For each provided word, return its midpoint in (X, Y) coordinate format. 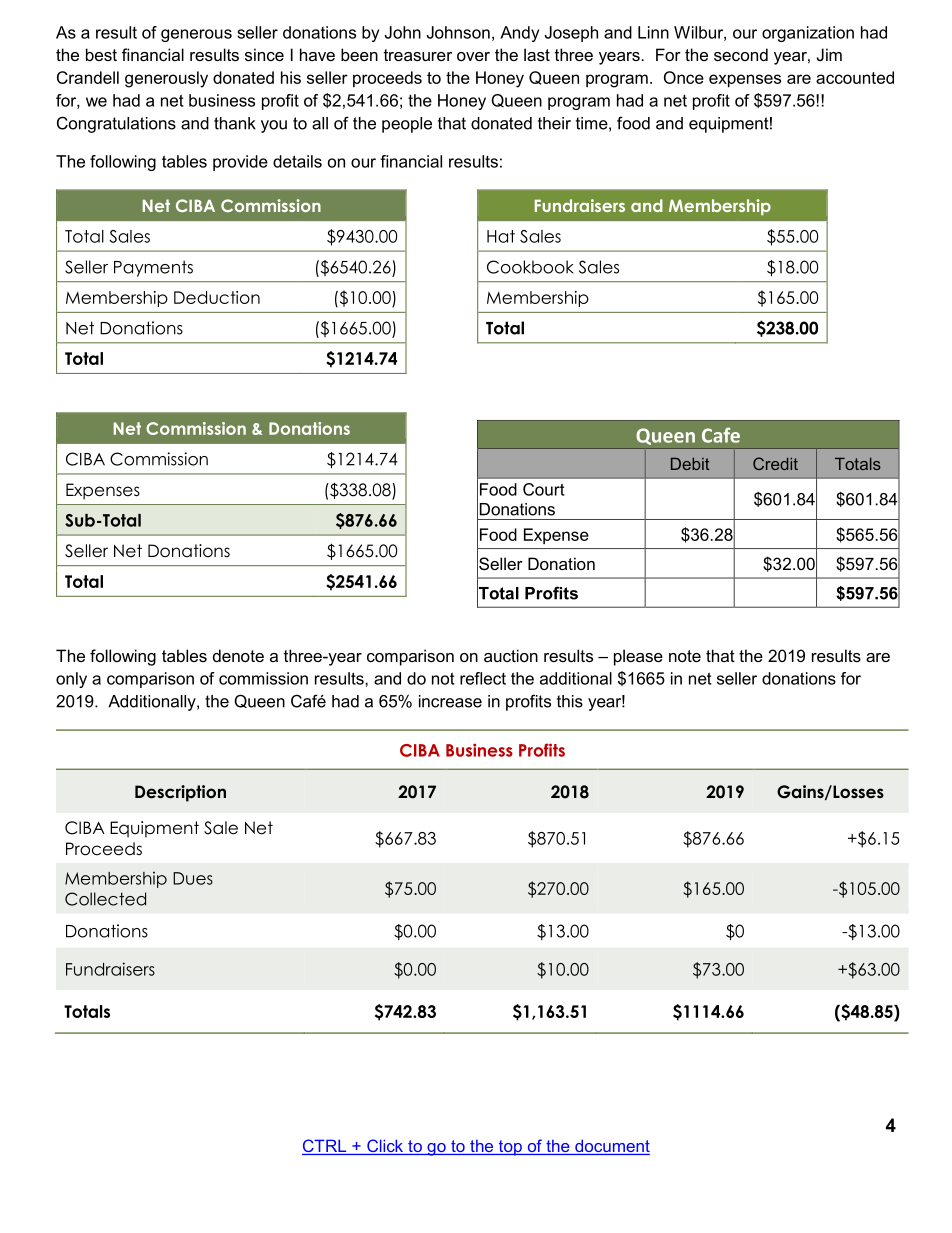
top (510, 1148)
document (611, 1147)
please (638, 657)
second (741, 54)
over (473, 56)
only (71, 680)
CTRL (325, 1147)
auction (511, 655)
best (101, 54)
